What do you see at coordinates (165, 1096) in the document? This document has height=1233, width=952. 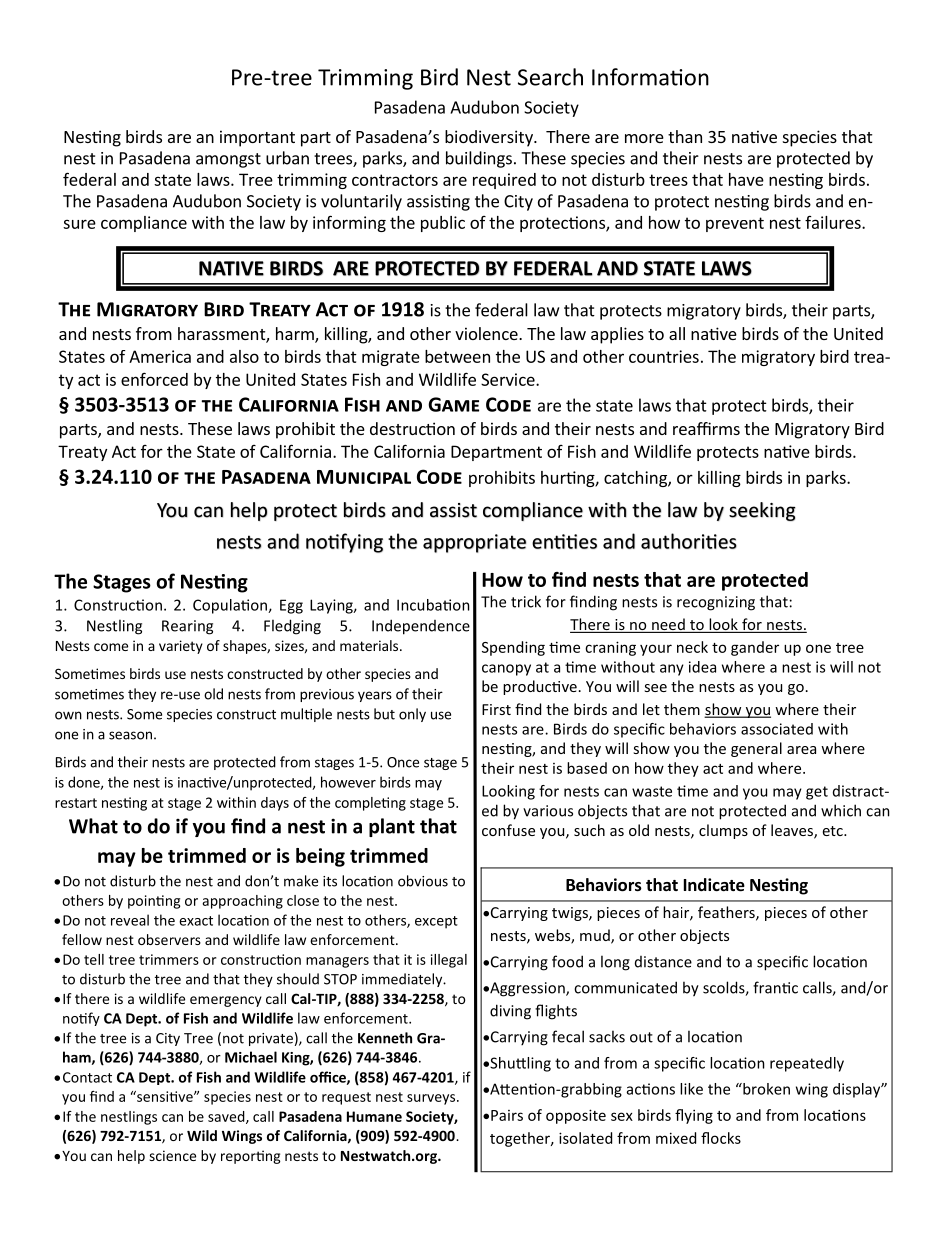 I see `sensitive` at bounding box center [165, 1096].
